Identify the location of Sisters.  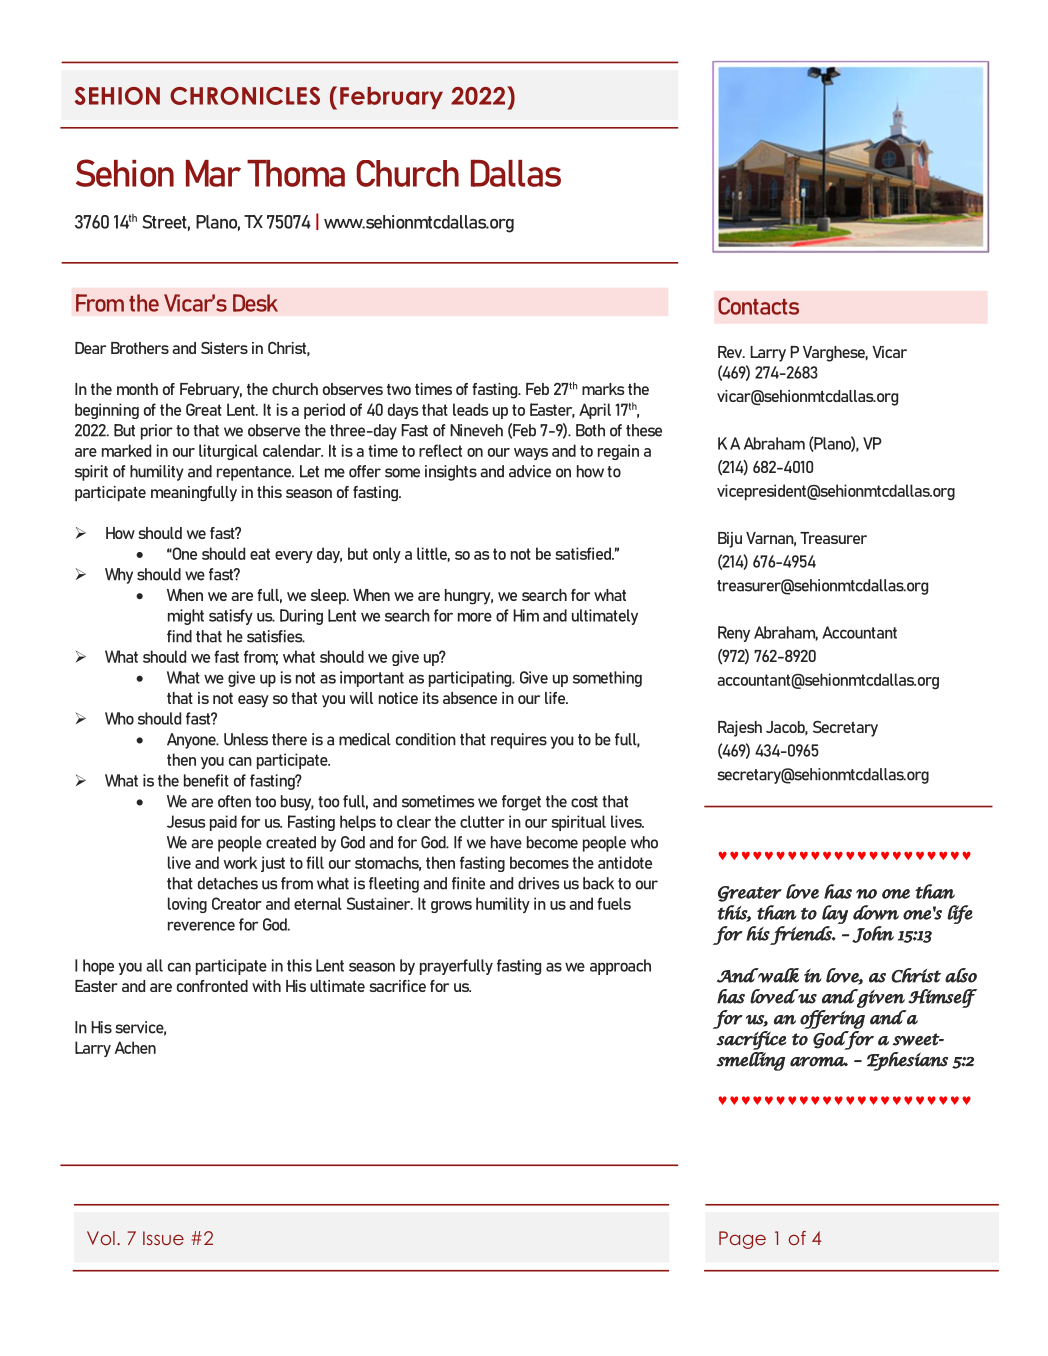
(224, 348).
